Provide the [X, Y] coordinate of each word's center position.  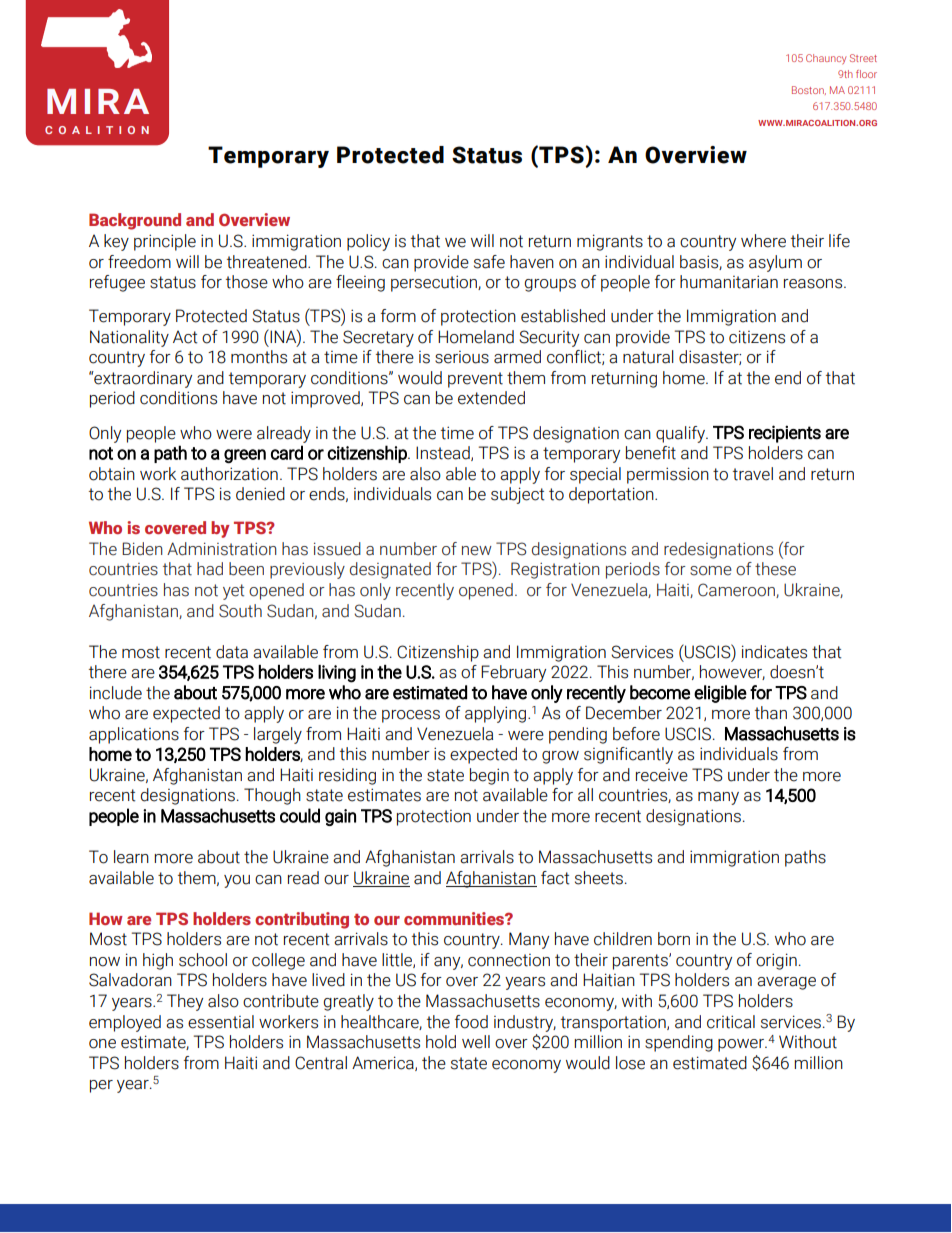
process [411, 716]
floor [866, 74]
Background [135, 221]
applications [134, 735]
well [476, 1042]
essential [221, 1022]
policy [368, 242]
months [259, 357]
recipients [785, 434]
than [771, 713]
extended [491, 398]
